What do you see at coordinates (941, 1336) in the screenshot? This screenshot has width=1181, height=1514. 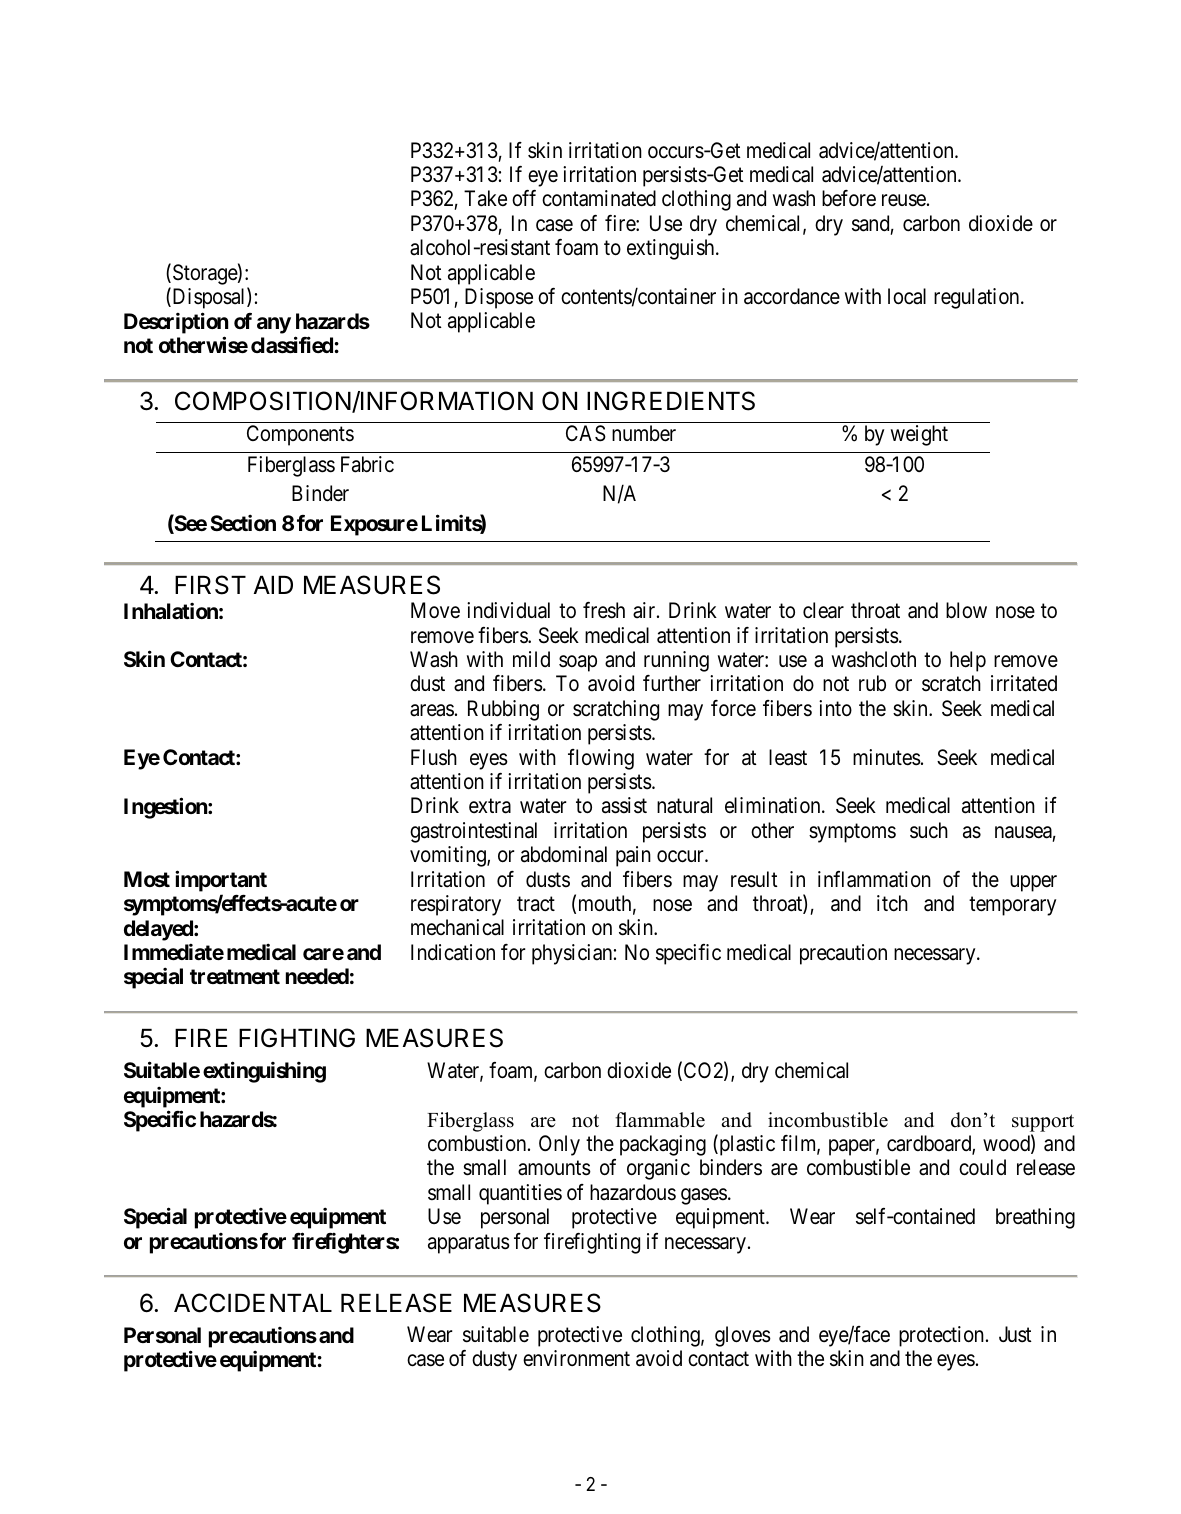 I see `protection` at bounding box center [941, 1336].
